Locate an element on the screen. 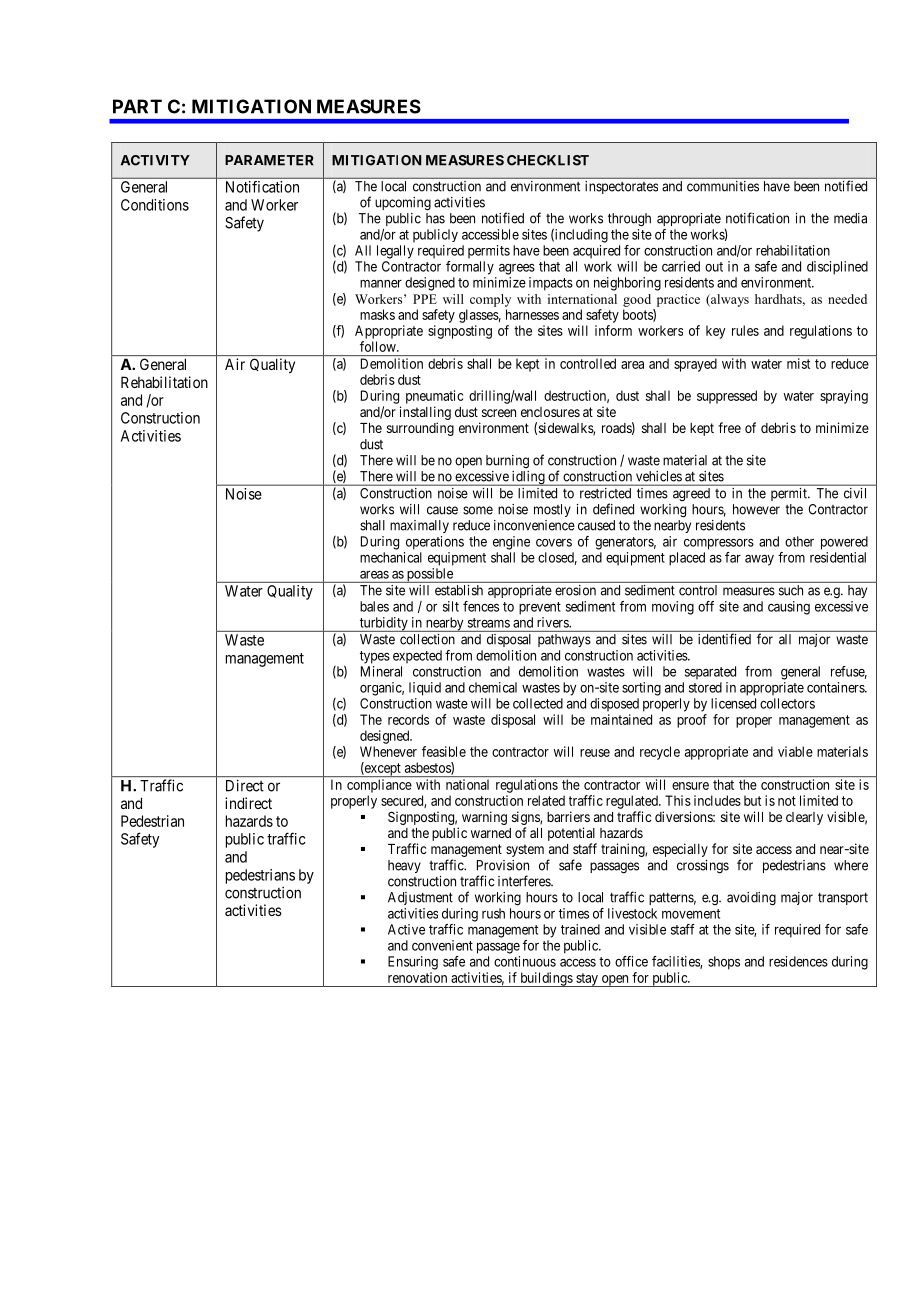 The height and width of the screenshot is (1307, 924). PARAMETER is located at coordinates (269, 160).
